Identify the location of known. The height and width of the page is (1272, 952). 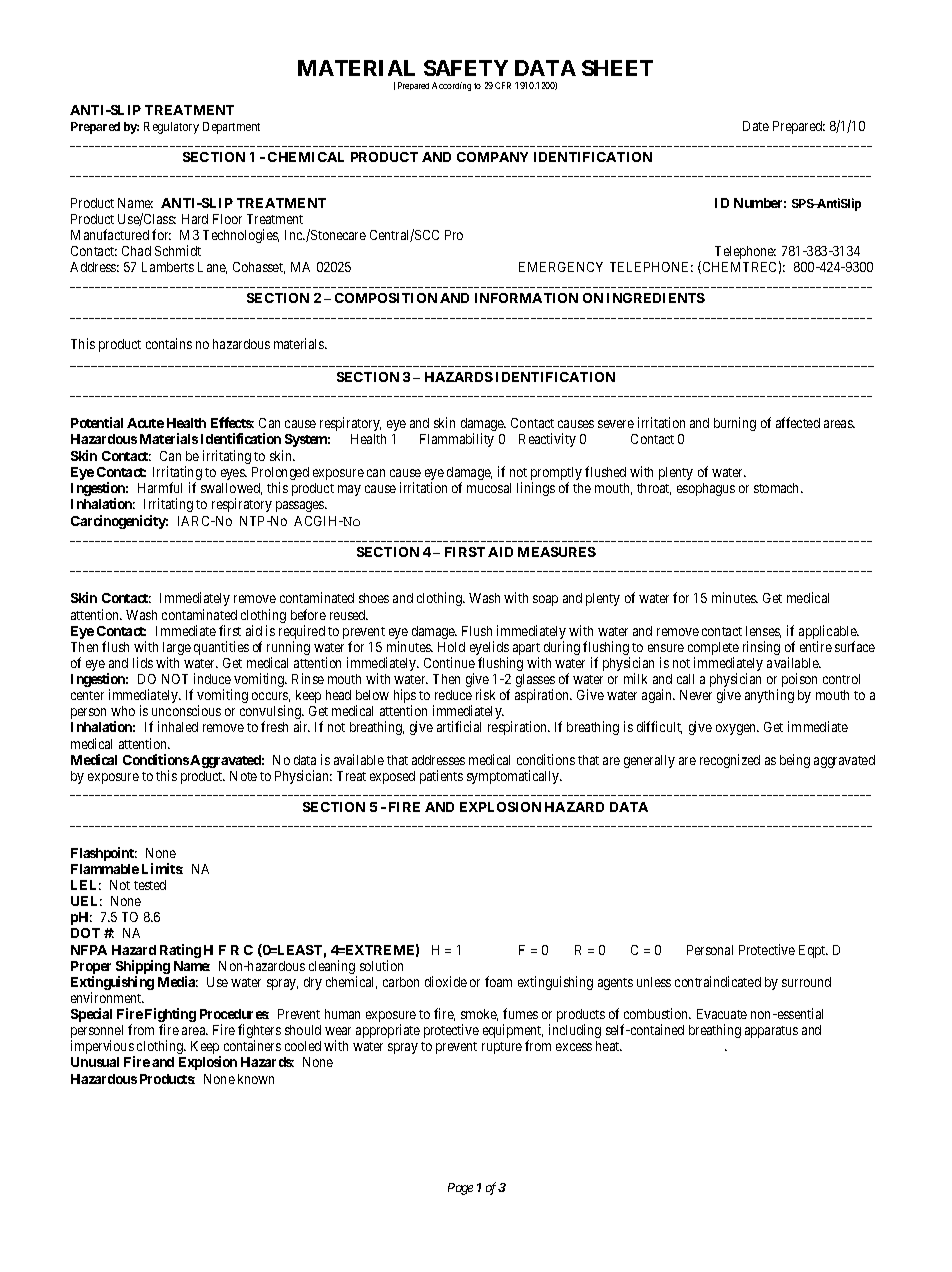
(256, 1079).
